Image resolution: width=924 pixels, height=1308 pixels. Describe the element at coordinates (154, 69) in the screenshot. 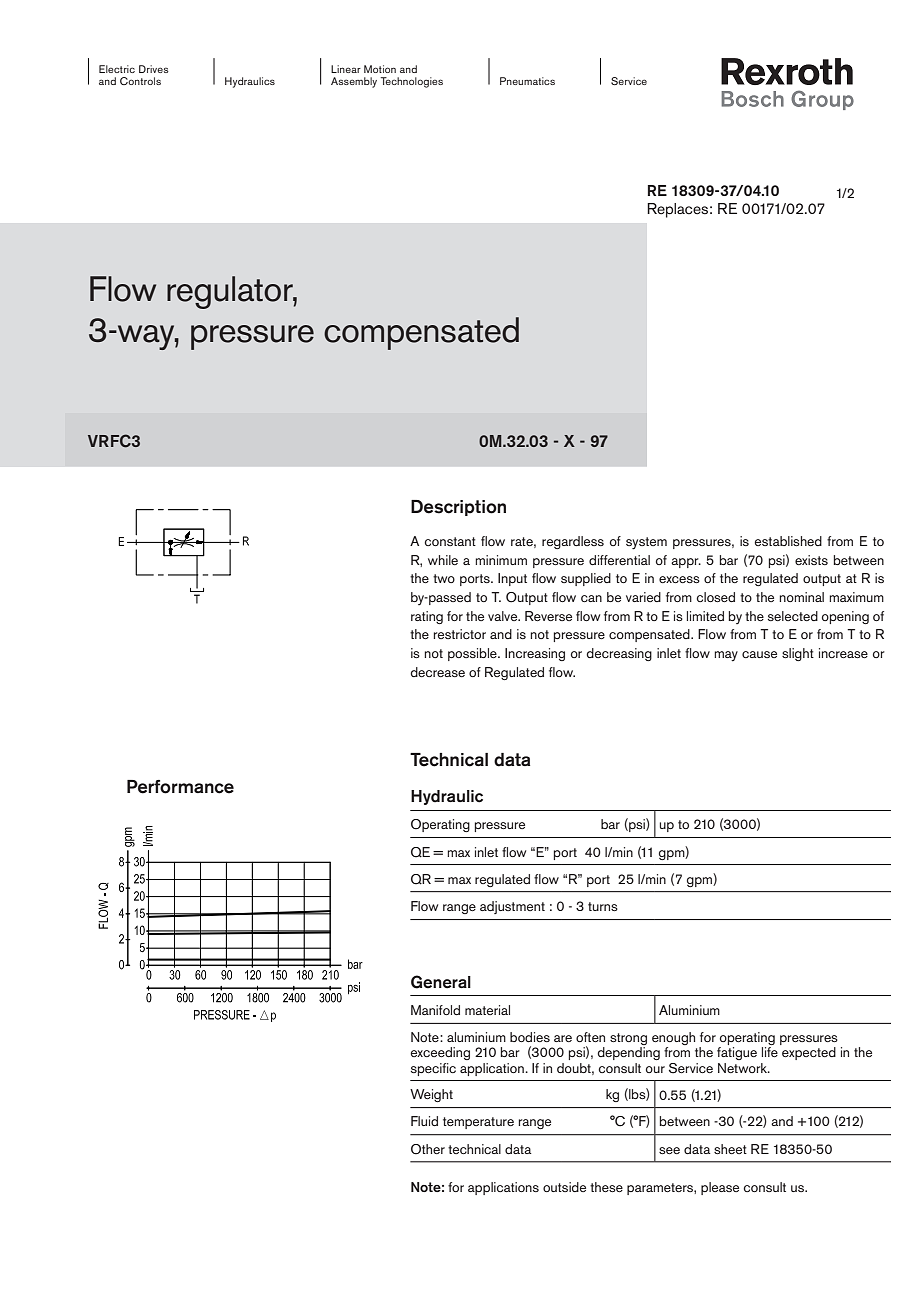

I see `Drives` at that location.
